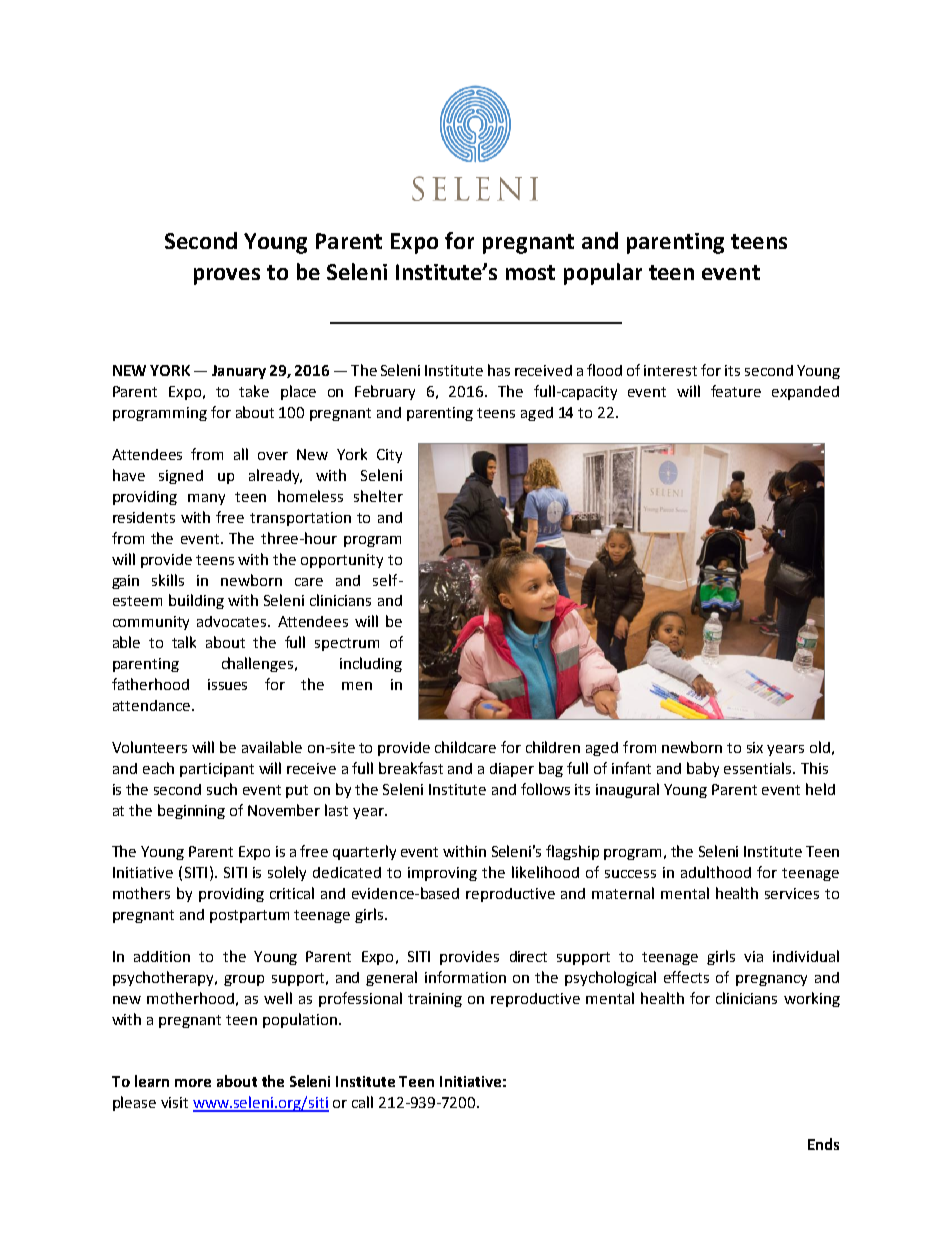 The image size is (952, 1233). I want to click on six, so click(755, 747).
